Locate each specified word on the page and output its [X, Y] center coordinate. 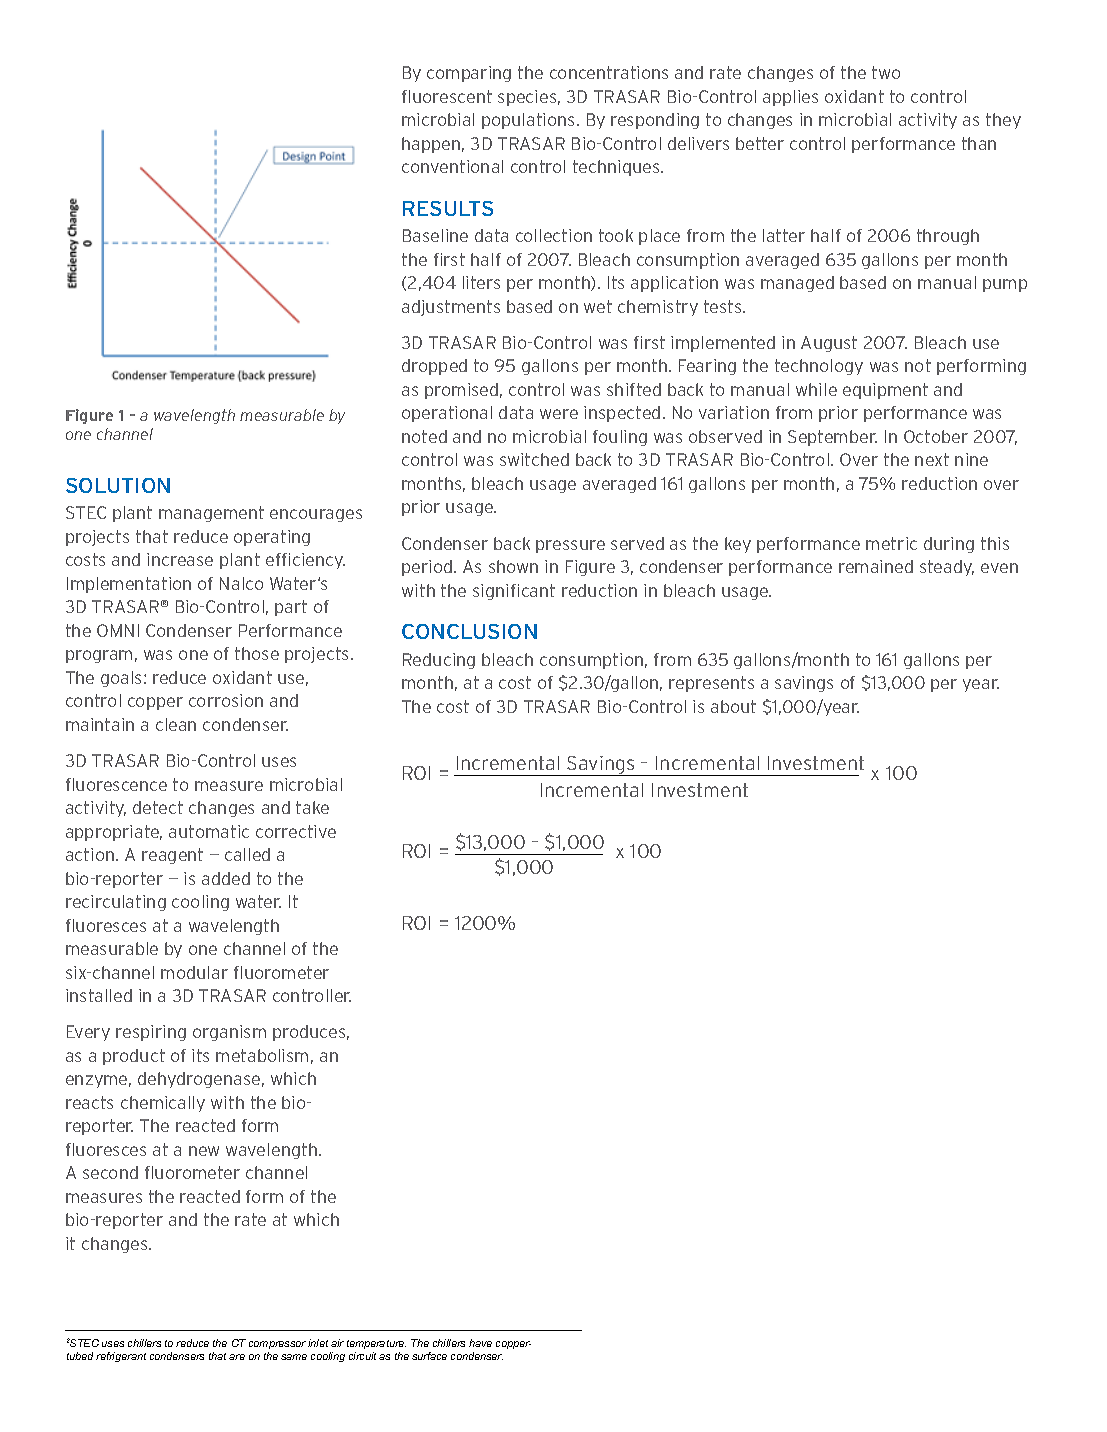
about [733, 706]
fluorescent [447, 96]
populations [530, 121]
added [226, 878]
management [211, 514]
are [237, 1357]
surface [429, 1356]
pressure [570, 546]
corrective [296, 831]
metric [891, 543]
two [886, 72]
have [480, 1343]
